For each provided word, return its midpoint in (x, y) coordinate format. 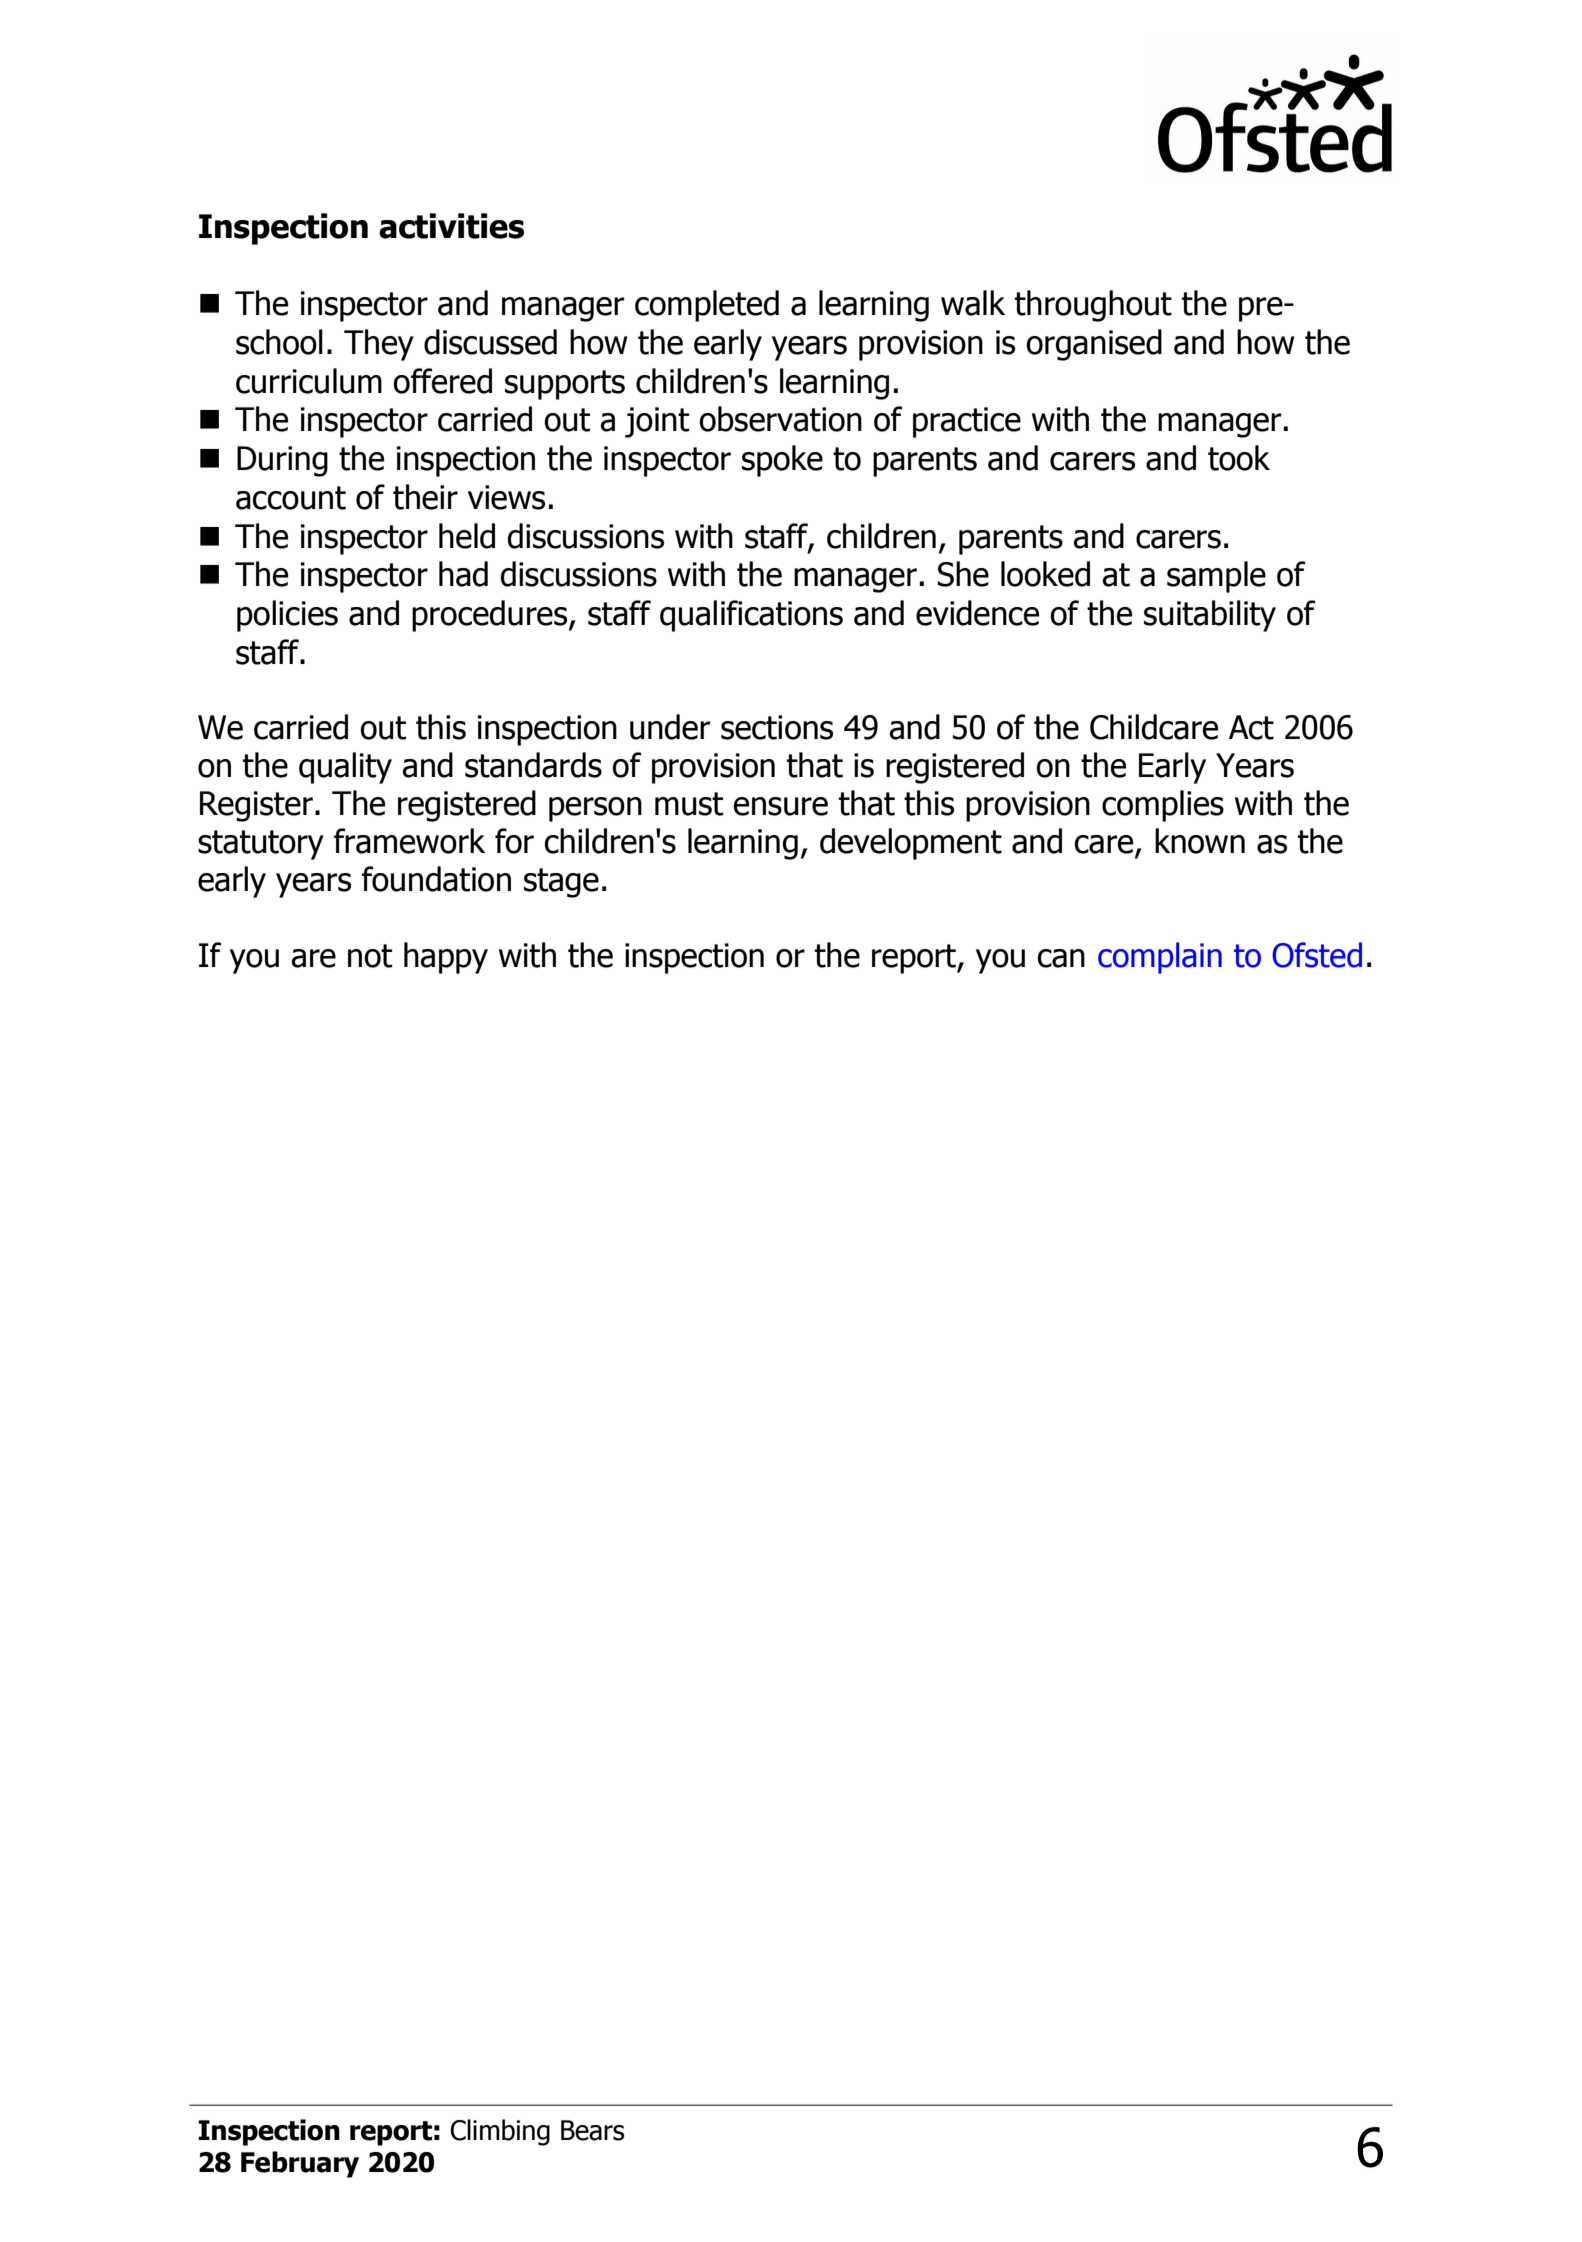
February (300, 2164)
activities (451, 226)
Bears (592, 2130)
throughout (1093, 306)
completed (707, 306)
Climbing (500, 2132)
